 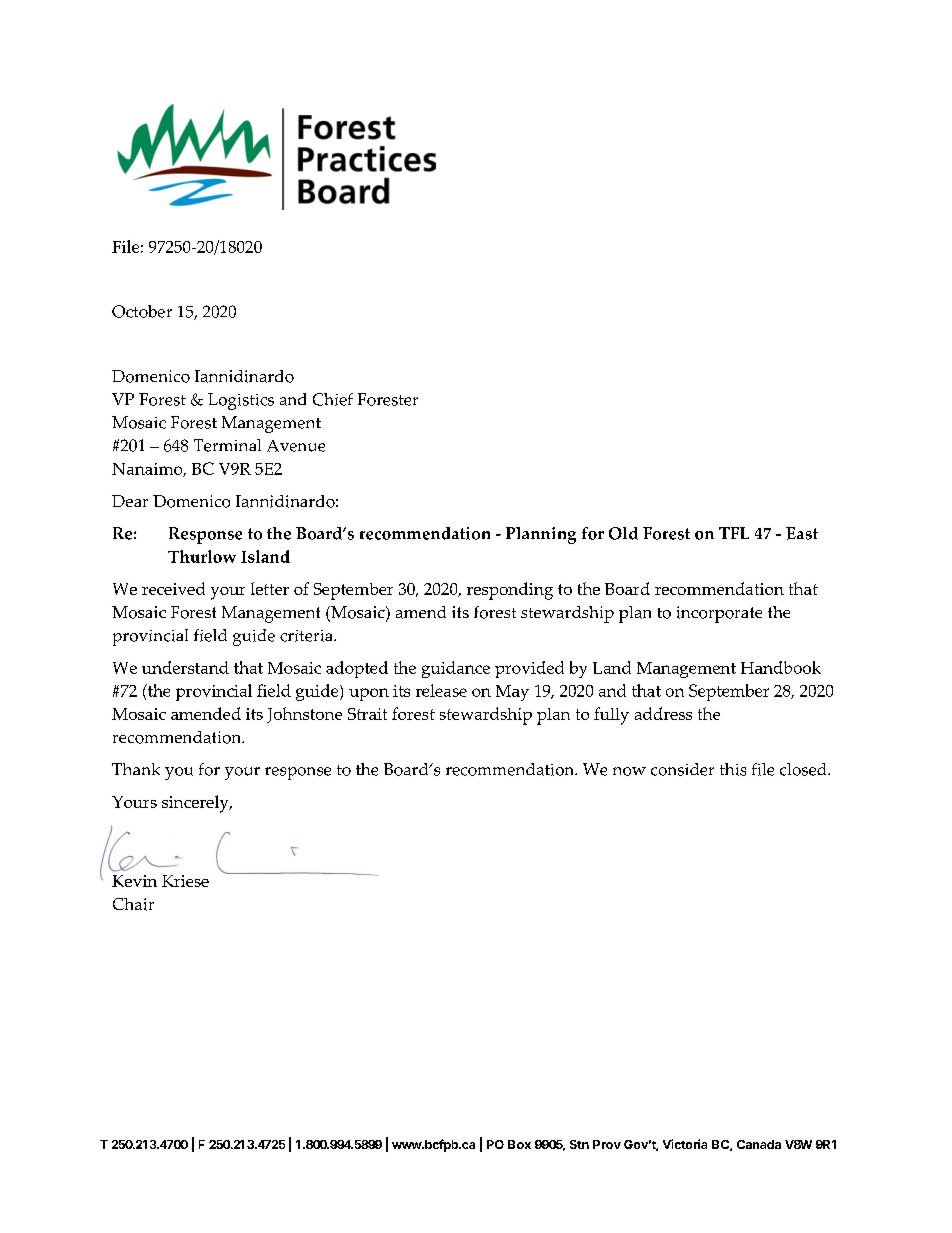 What do you see at coordinates (142, 311) in the screenshot?
I see `October` at bounding box center [142, 311].
